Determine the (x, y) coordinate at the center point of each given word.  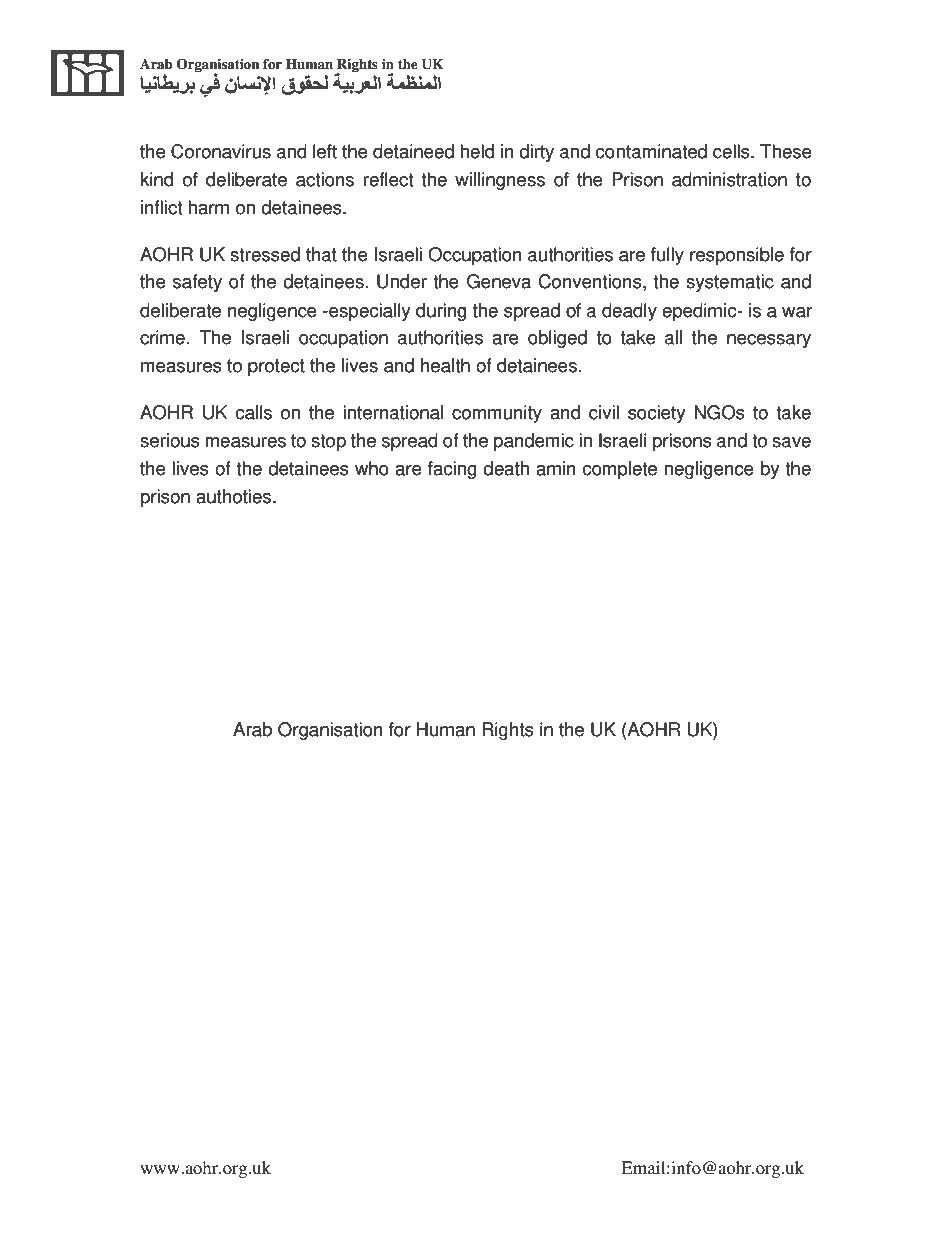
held (477, 151)
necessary (769, 341)
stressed (265, 254)
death (506, 468)
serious (170, 440)
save (791, 442)
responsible (737, 256)
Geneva (499, 281)
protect (276, 367)
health (445, 365)
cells (732, 151)
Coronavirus (221, 151)
